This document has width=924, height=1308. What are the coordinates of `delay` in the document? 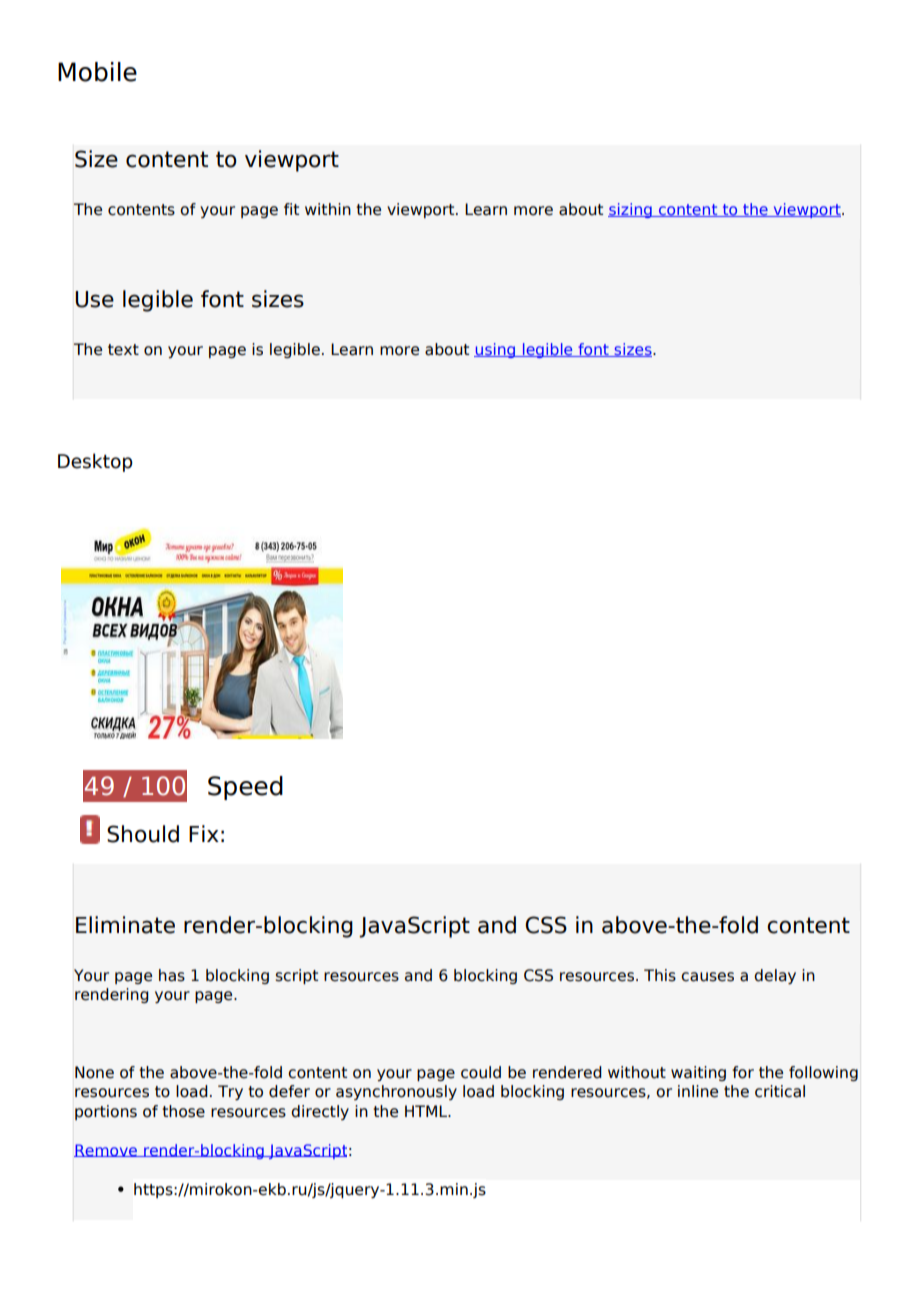 It's located at (775, 976).
